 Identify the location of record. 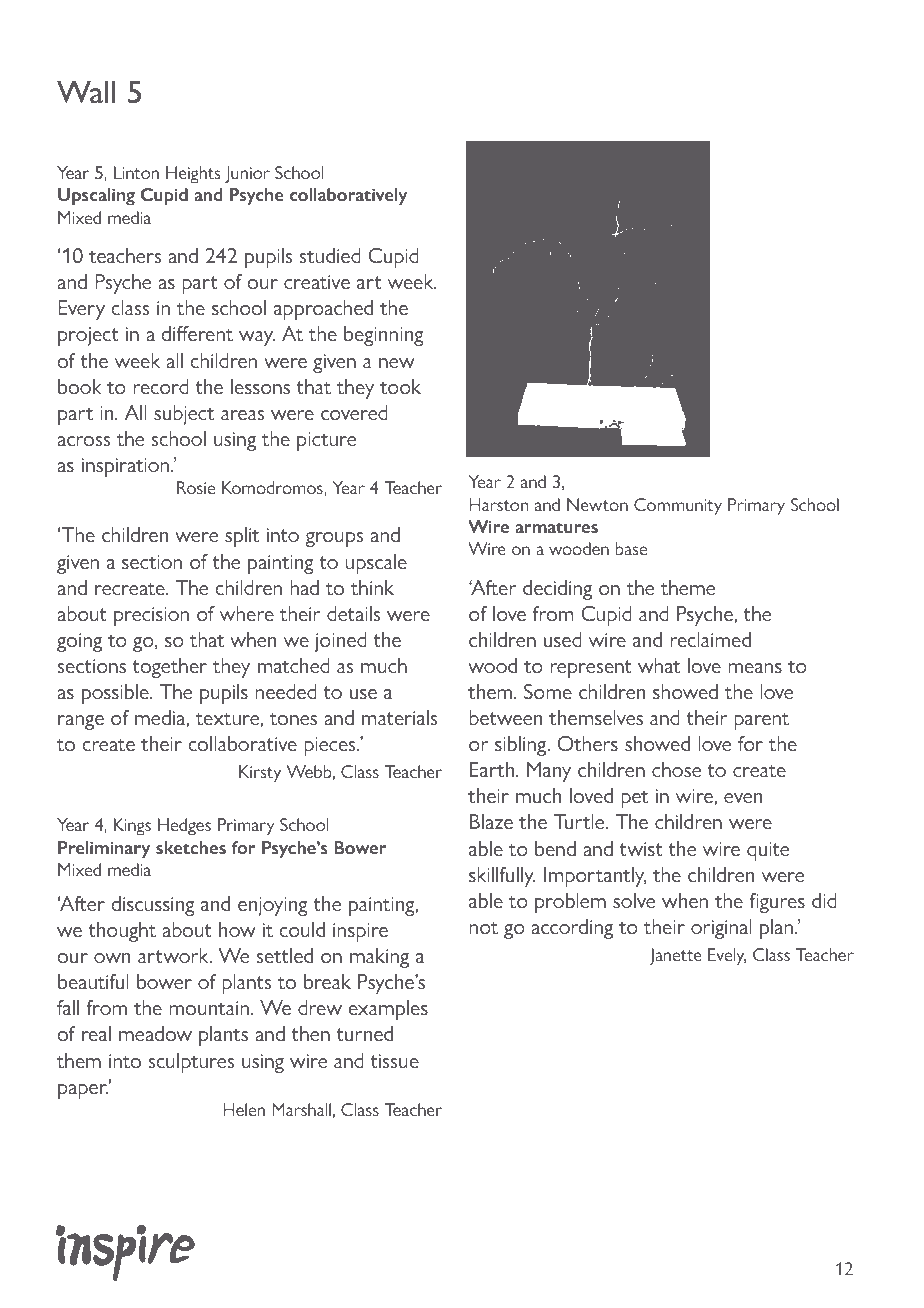
(161, 386).
